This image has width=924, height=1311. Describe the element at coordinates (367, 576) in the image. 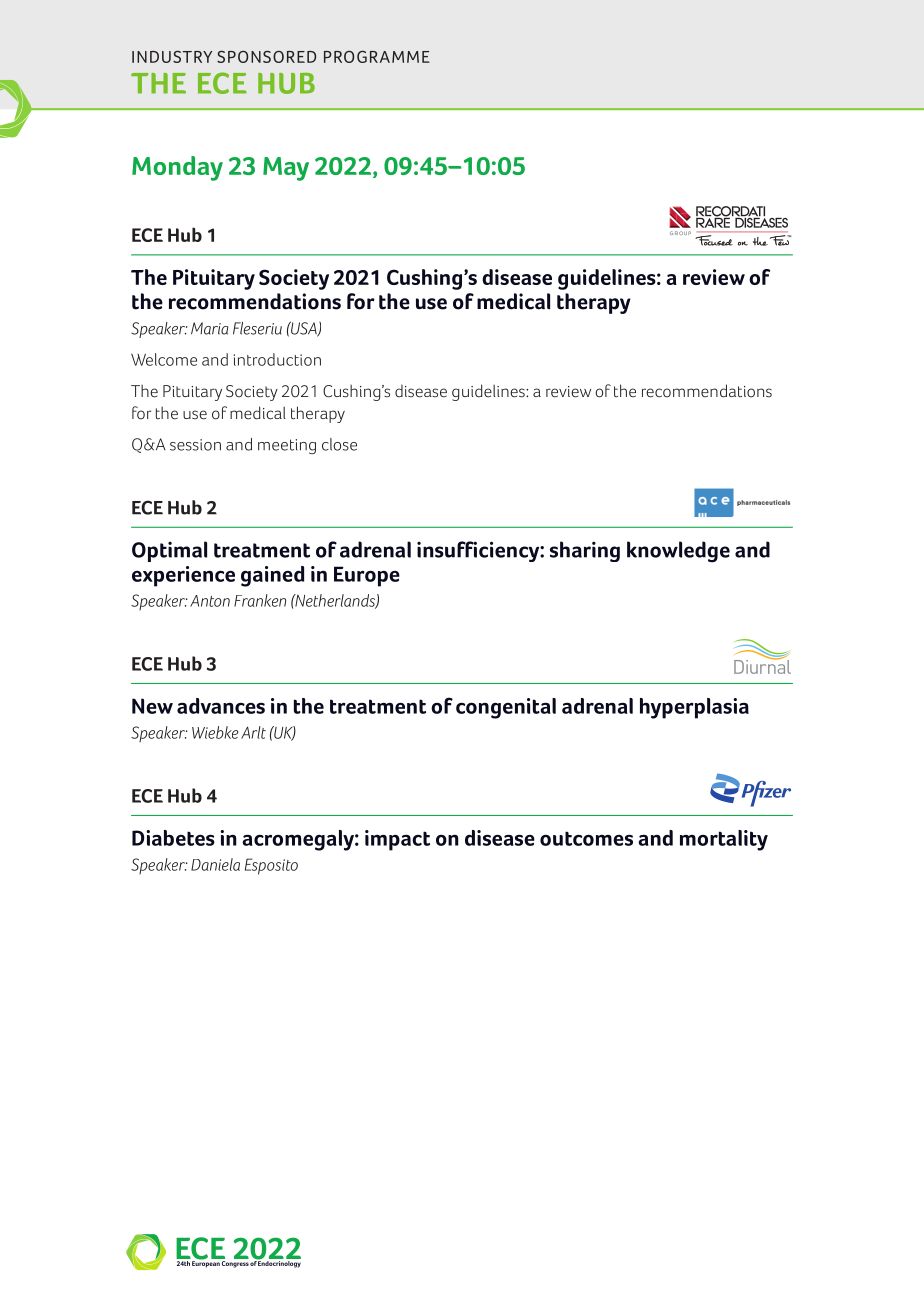

I see `Europe` at that location.
